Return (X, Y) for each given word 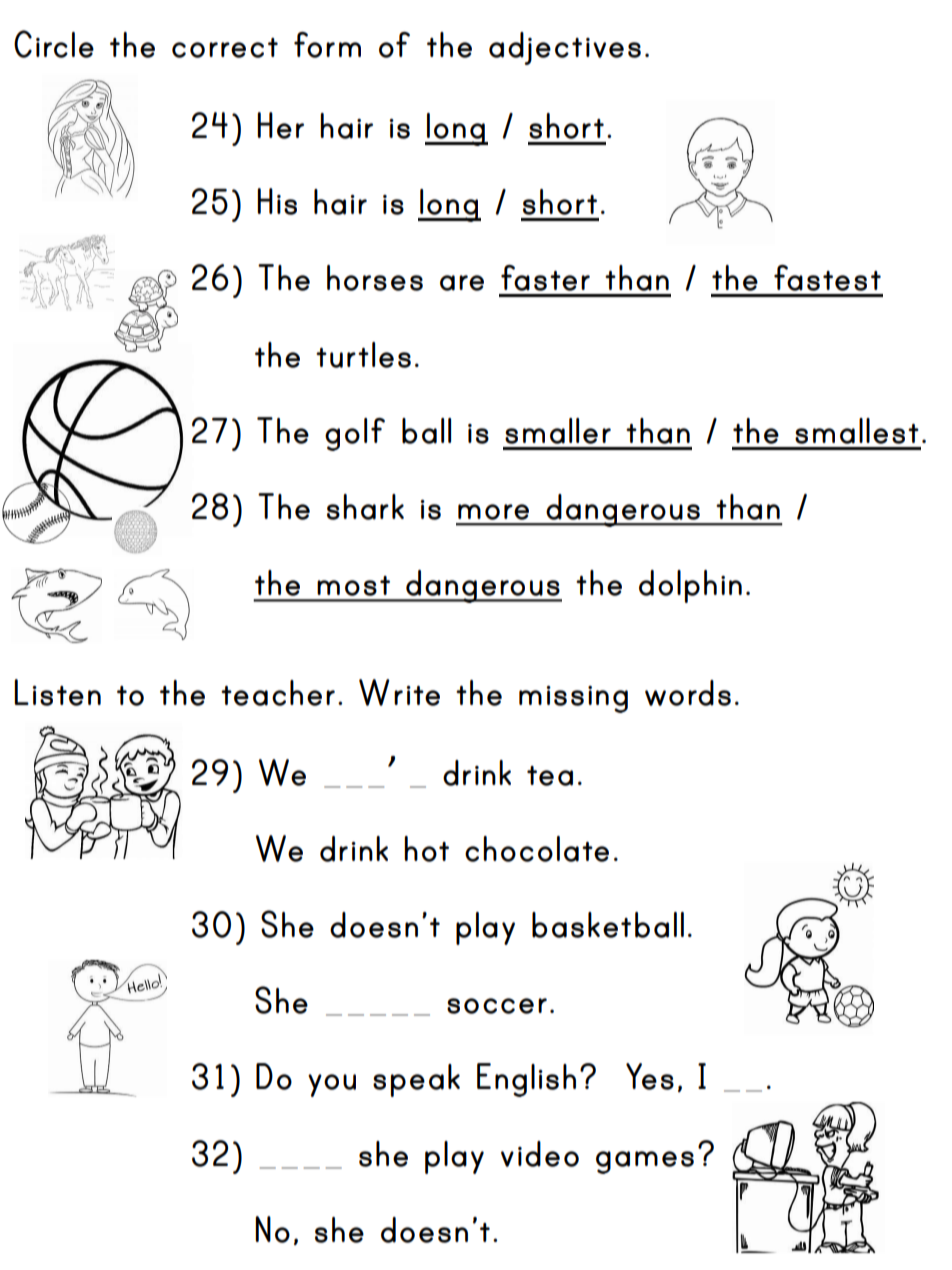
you (332, 1085)
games (645, 1162)
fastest (827, 278)
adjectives (565, 48)
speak (416, 1080)
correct (225, 48)
